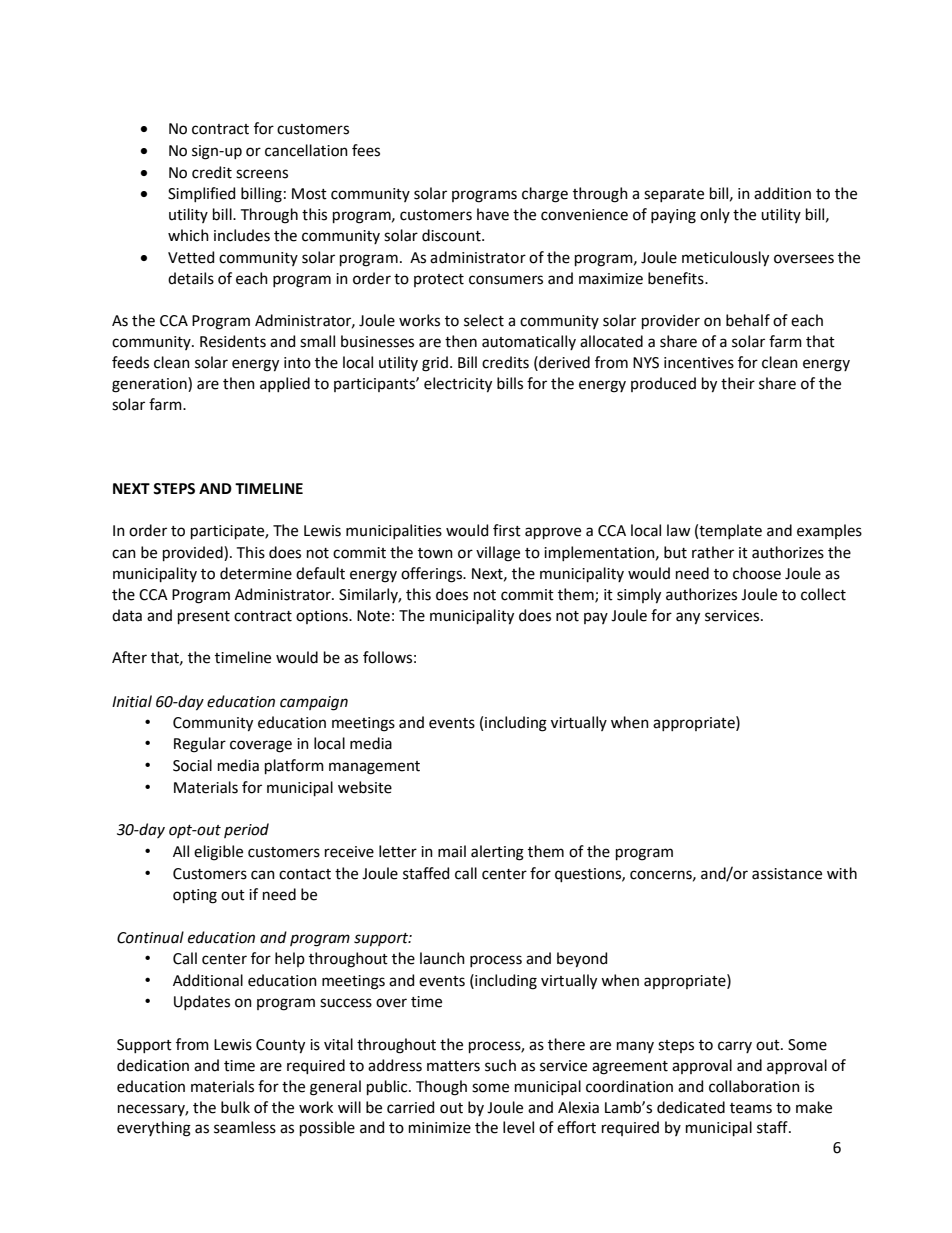 Image resolution: width=952 pixels, height=1233 pixels. I want to click on Simplified, so click(201, 194).
